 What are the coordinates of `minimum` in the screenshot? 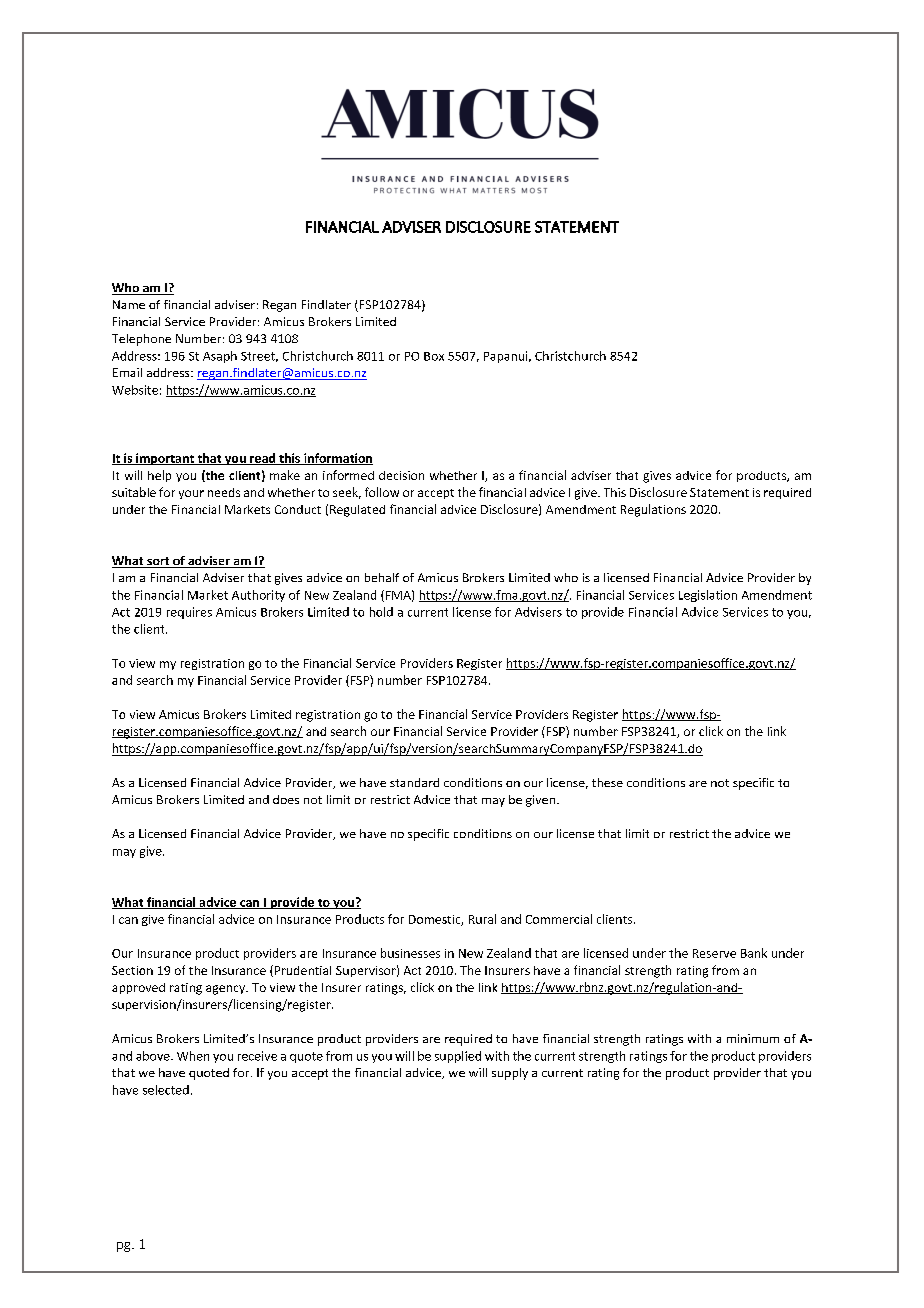 It's located at (753, 1038).
